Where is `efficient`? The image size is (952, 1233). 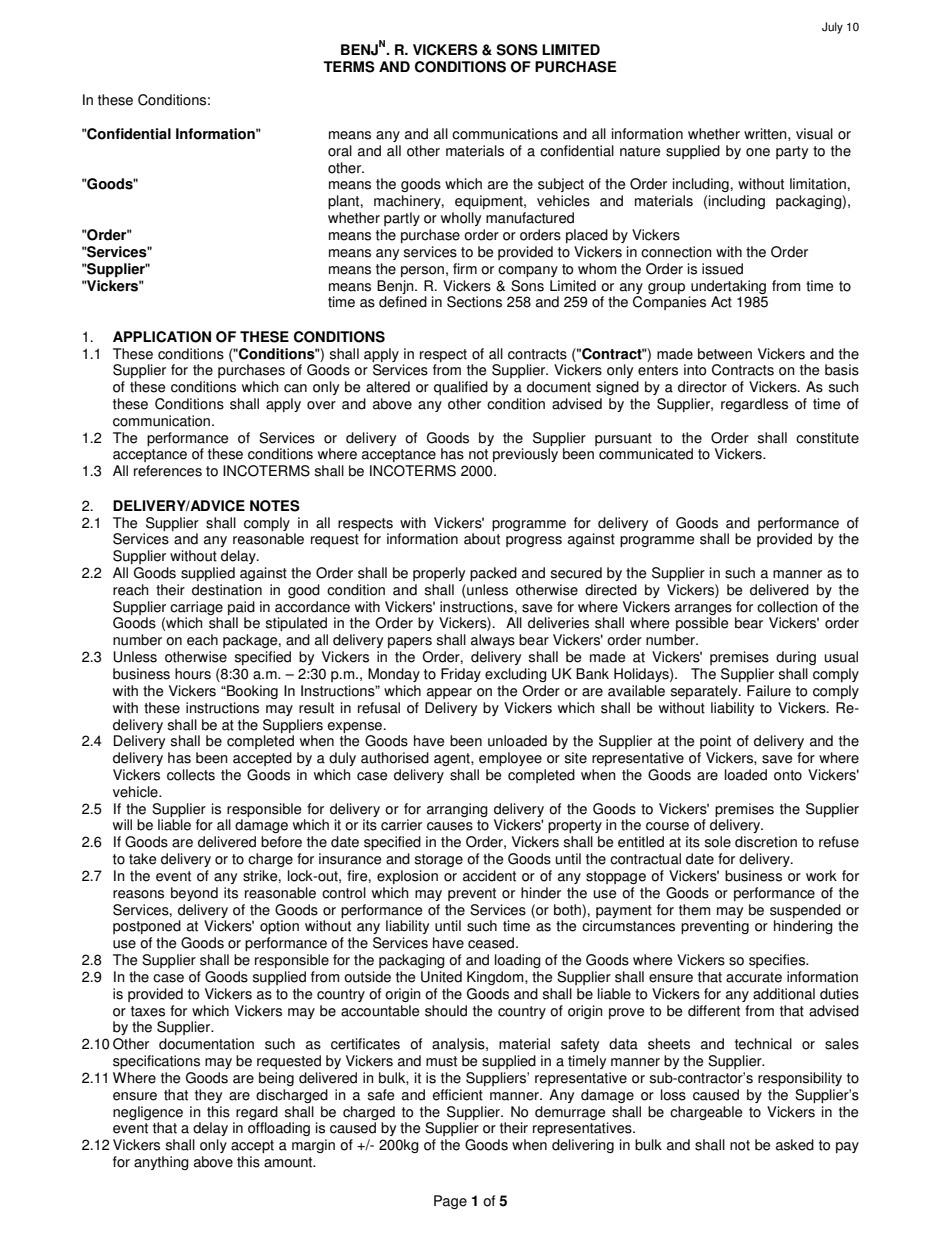
efficient is located at coordinates (457, 1095).
